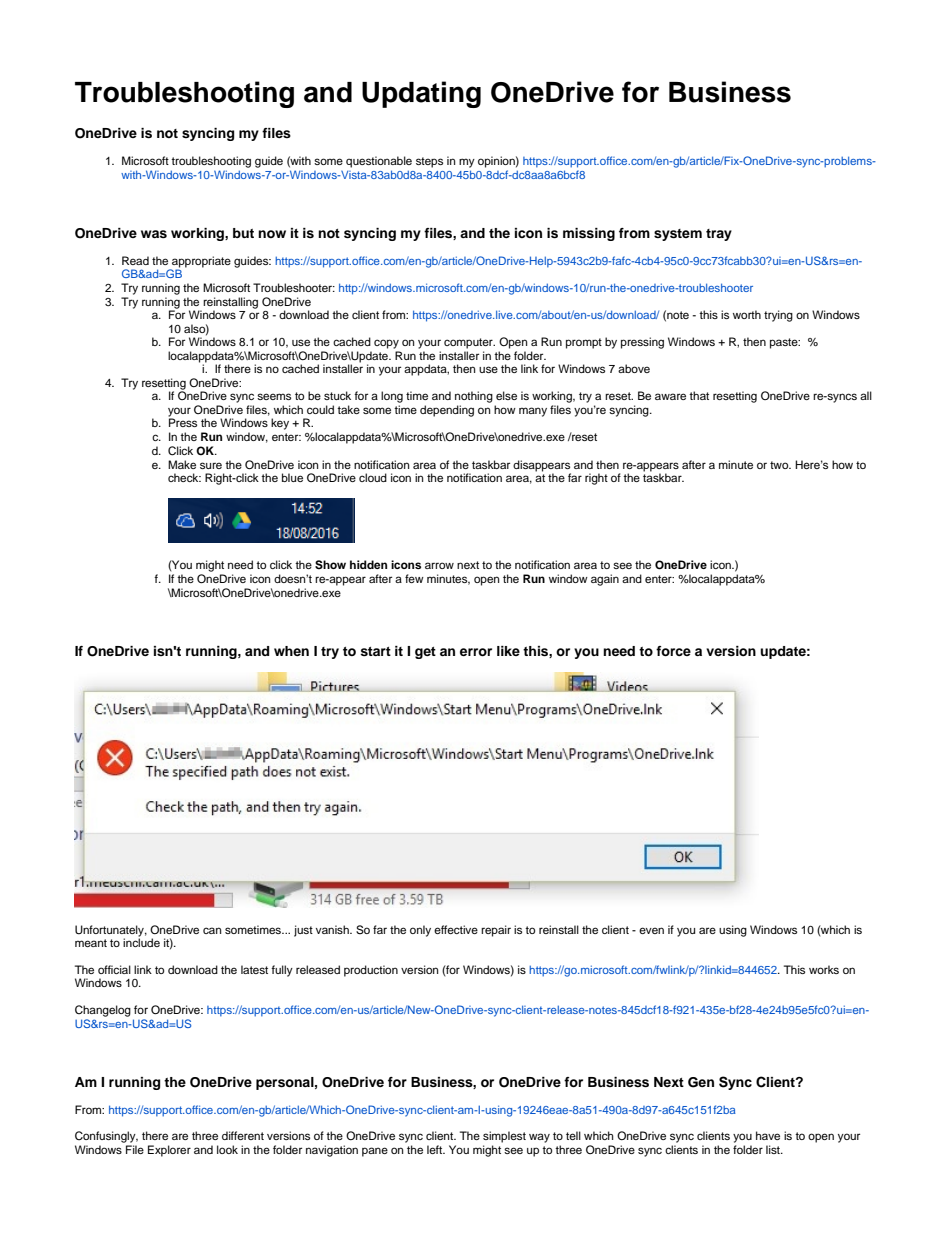 The image size is (952, 1233). Describe the element at coordinates (699, 395) in the screenshot. I see `that` at that location.
